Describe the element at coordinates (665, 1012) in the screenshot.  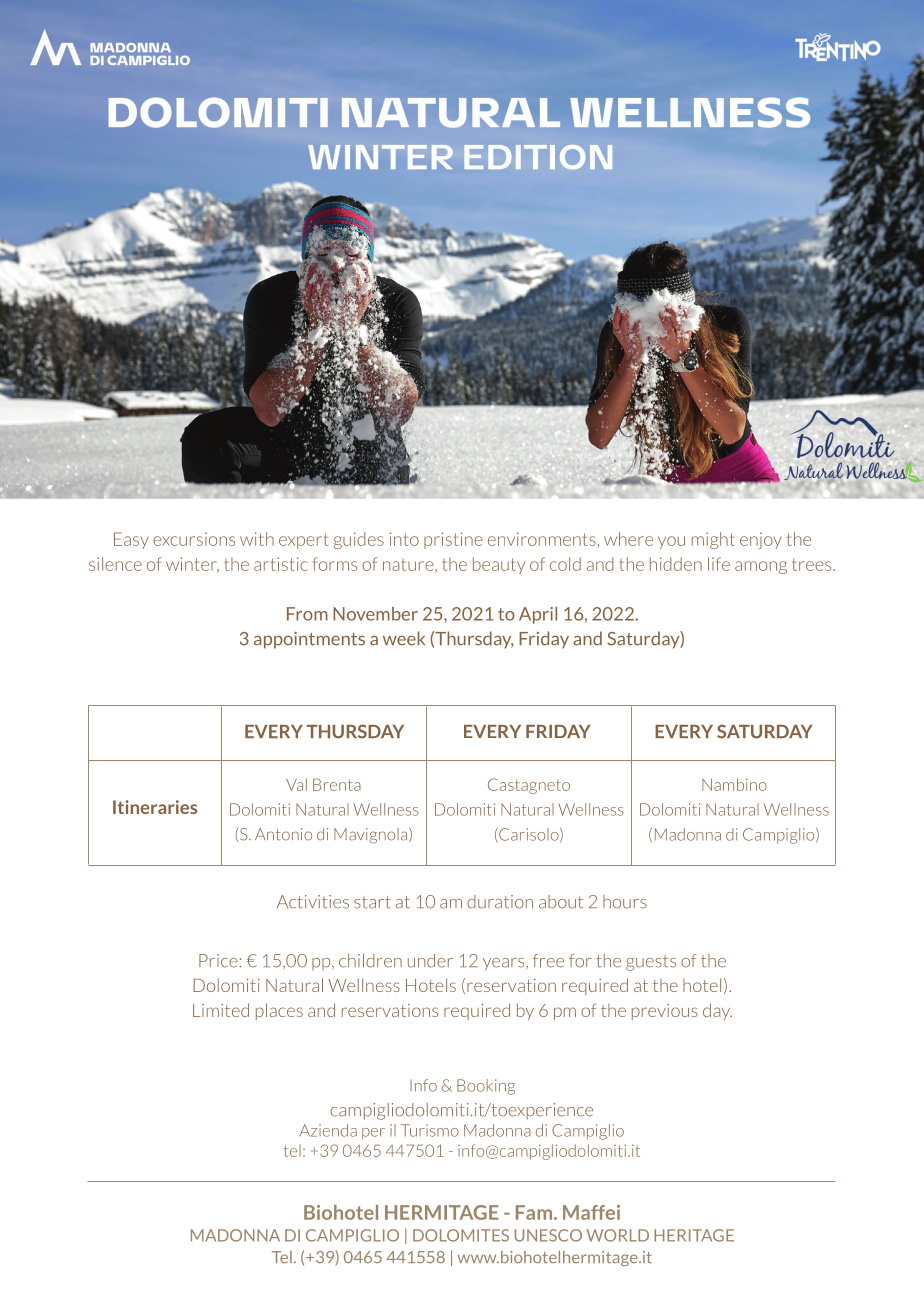
I see `previous` at that location.
